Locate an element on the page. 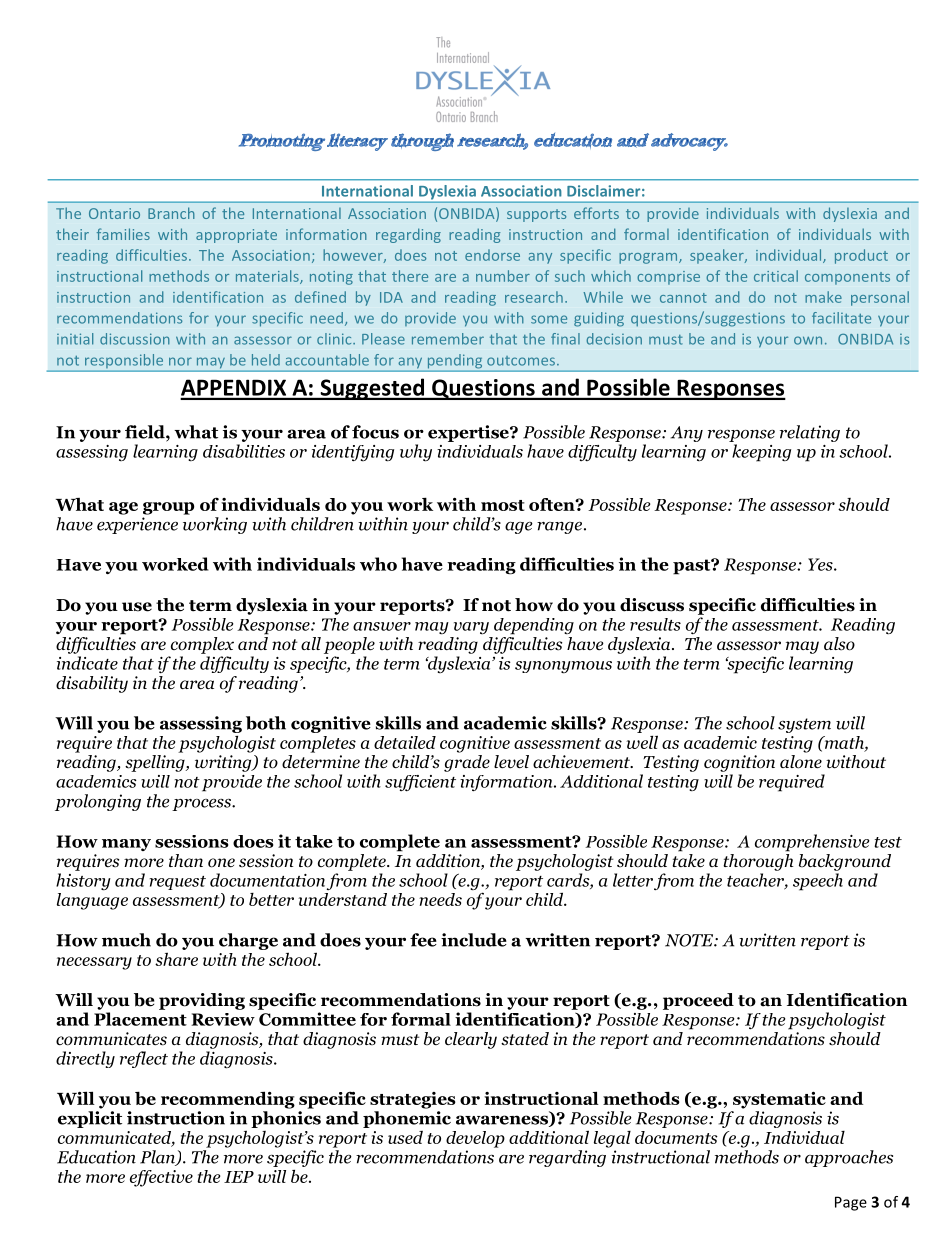  families is located at coordinates (123, 234).
